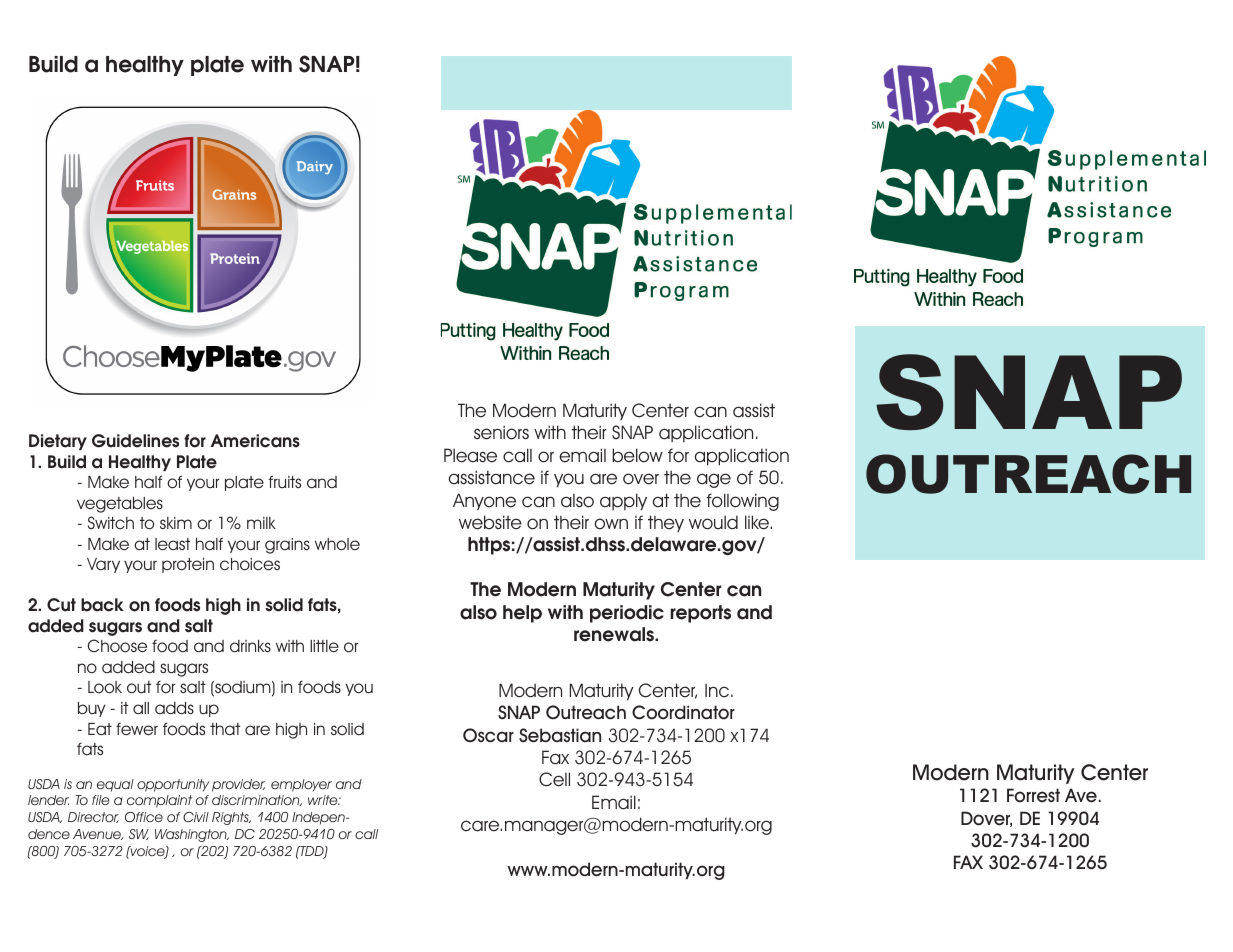 The height and width of the document is (952, 1233). What do you see at coordinates (174, 708) in the document?
I see `adds` at bounding box center [174, 708].
